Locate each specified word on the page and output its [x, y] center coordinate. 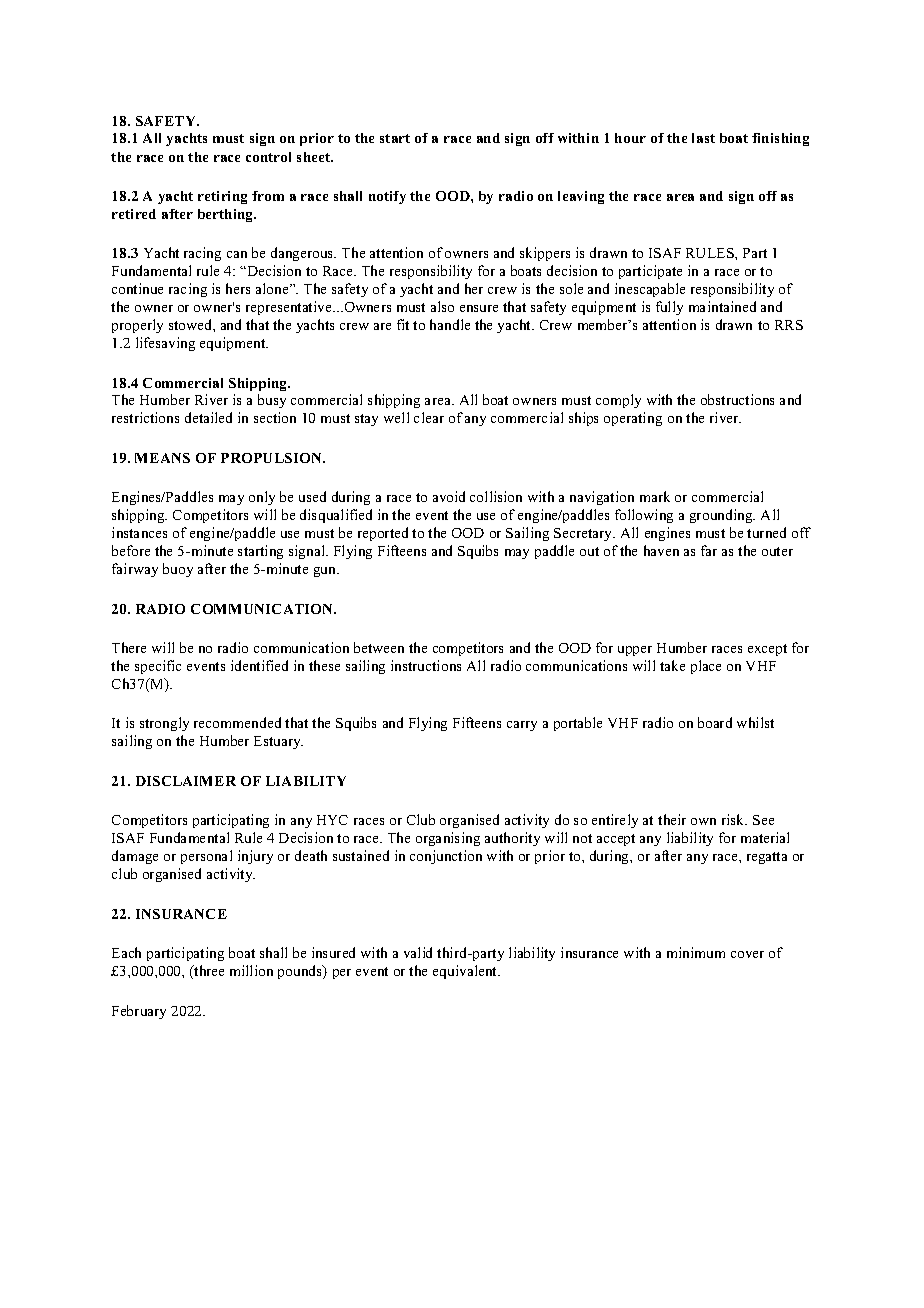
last [703, 138]
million [251, 970]
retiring [222, 197]
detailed [208, 417]
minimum [696, 952]
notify [387, 197]
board [715, 722]
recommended [237, 722]
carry [522, 726]
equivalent [466, 972]
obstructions [737, 399]
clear [429, 417]
